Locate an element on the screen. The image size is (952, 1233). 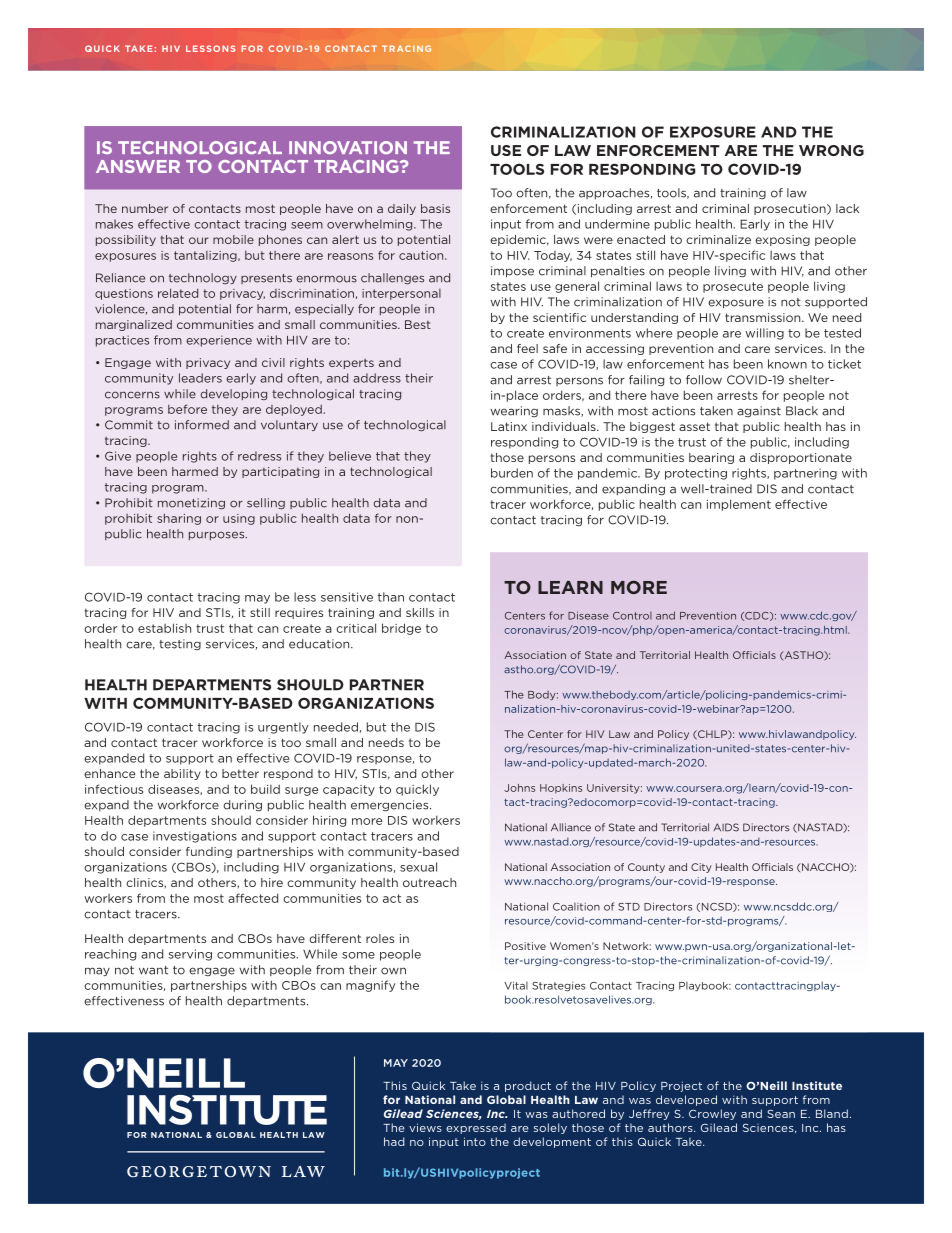
against is located at coordinates (759, 411).
